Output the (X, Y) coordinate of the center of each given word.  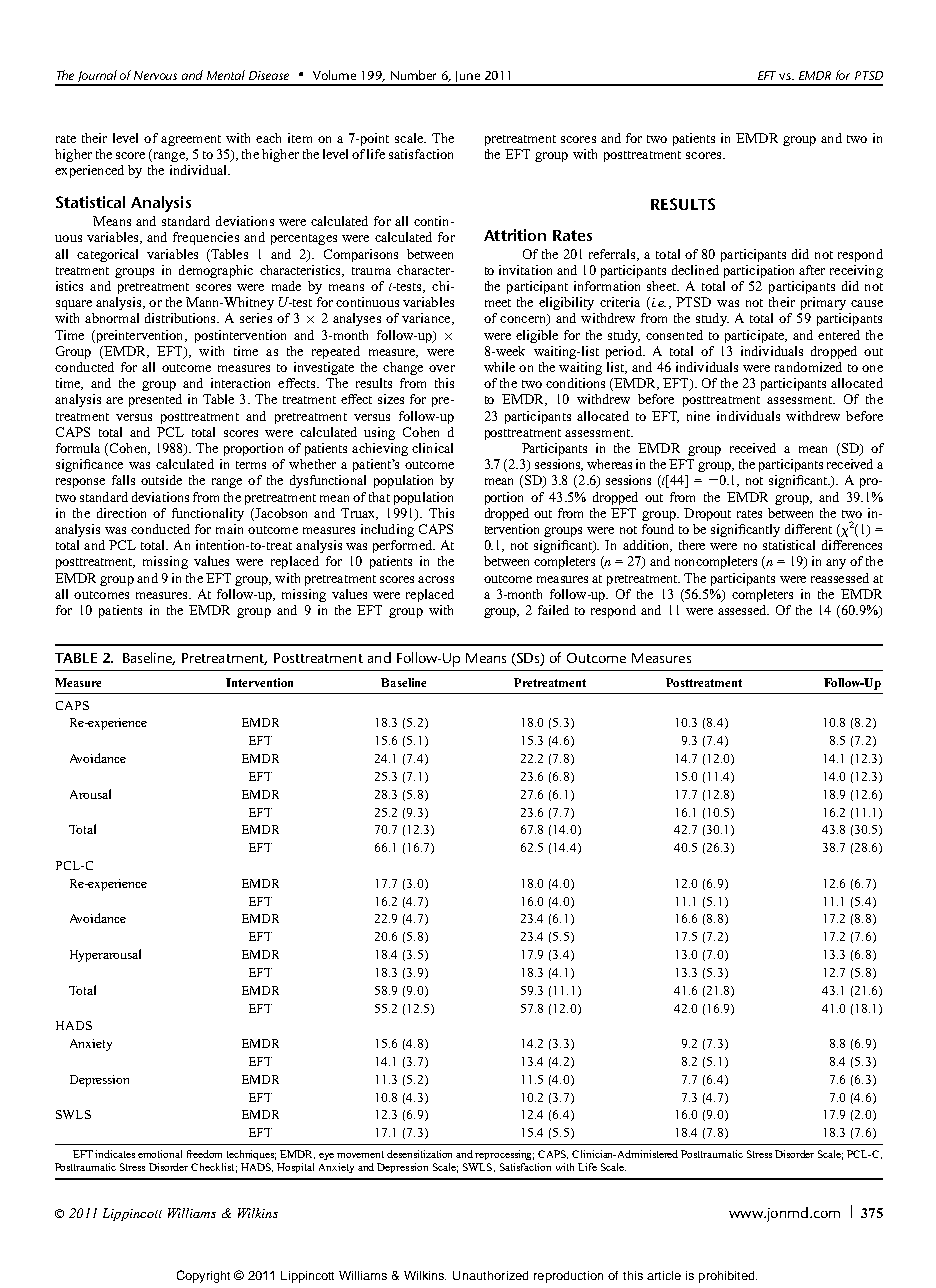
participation (759, 271)
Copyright (203, 1276)
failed (553, 610)
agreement (191, 140)
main (229, 529)
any (836, 564)
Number (413, 75)
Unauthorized (490, 1275)
